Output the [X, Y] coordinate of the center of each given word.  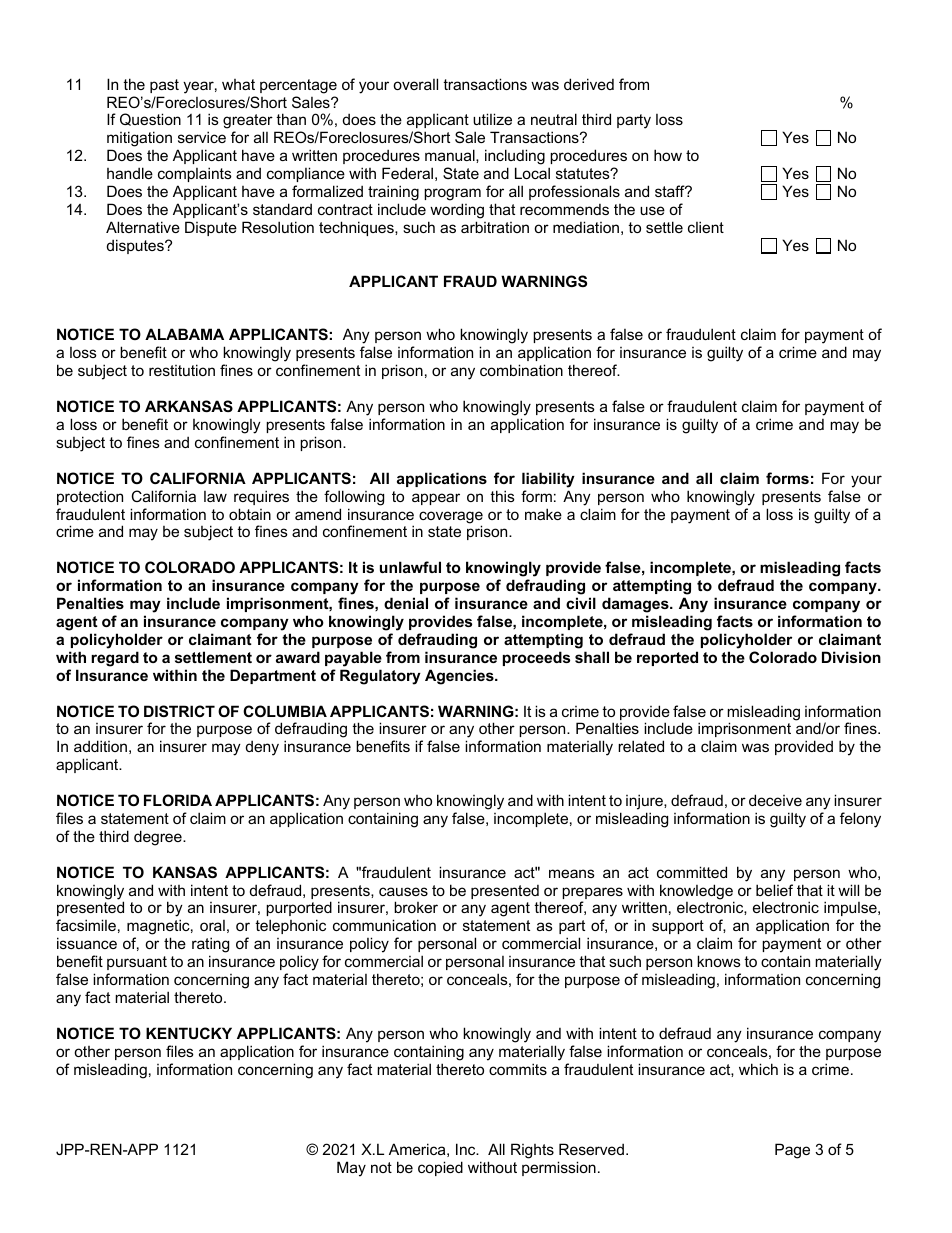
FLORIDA [178, 800]
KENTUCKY [189, 1033]
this [502, 496]
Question [150, 119]
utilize [492, 119]
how [668, 155]
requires [261, 497]
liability [548, 480]
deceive [775, 800]
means [572, 873]
